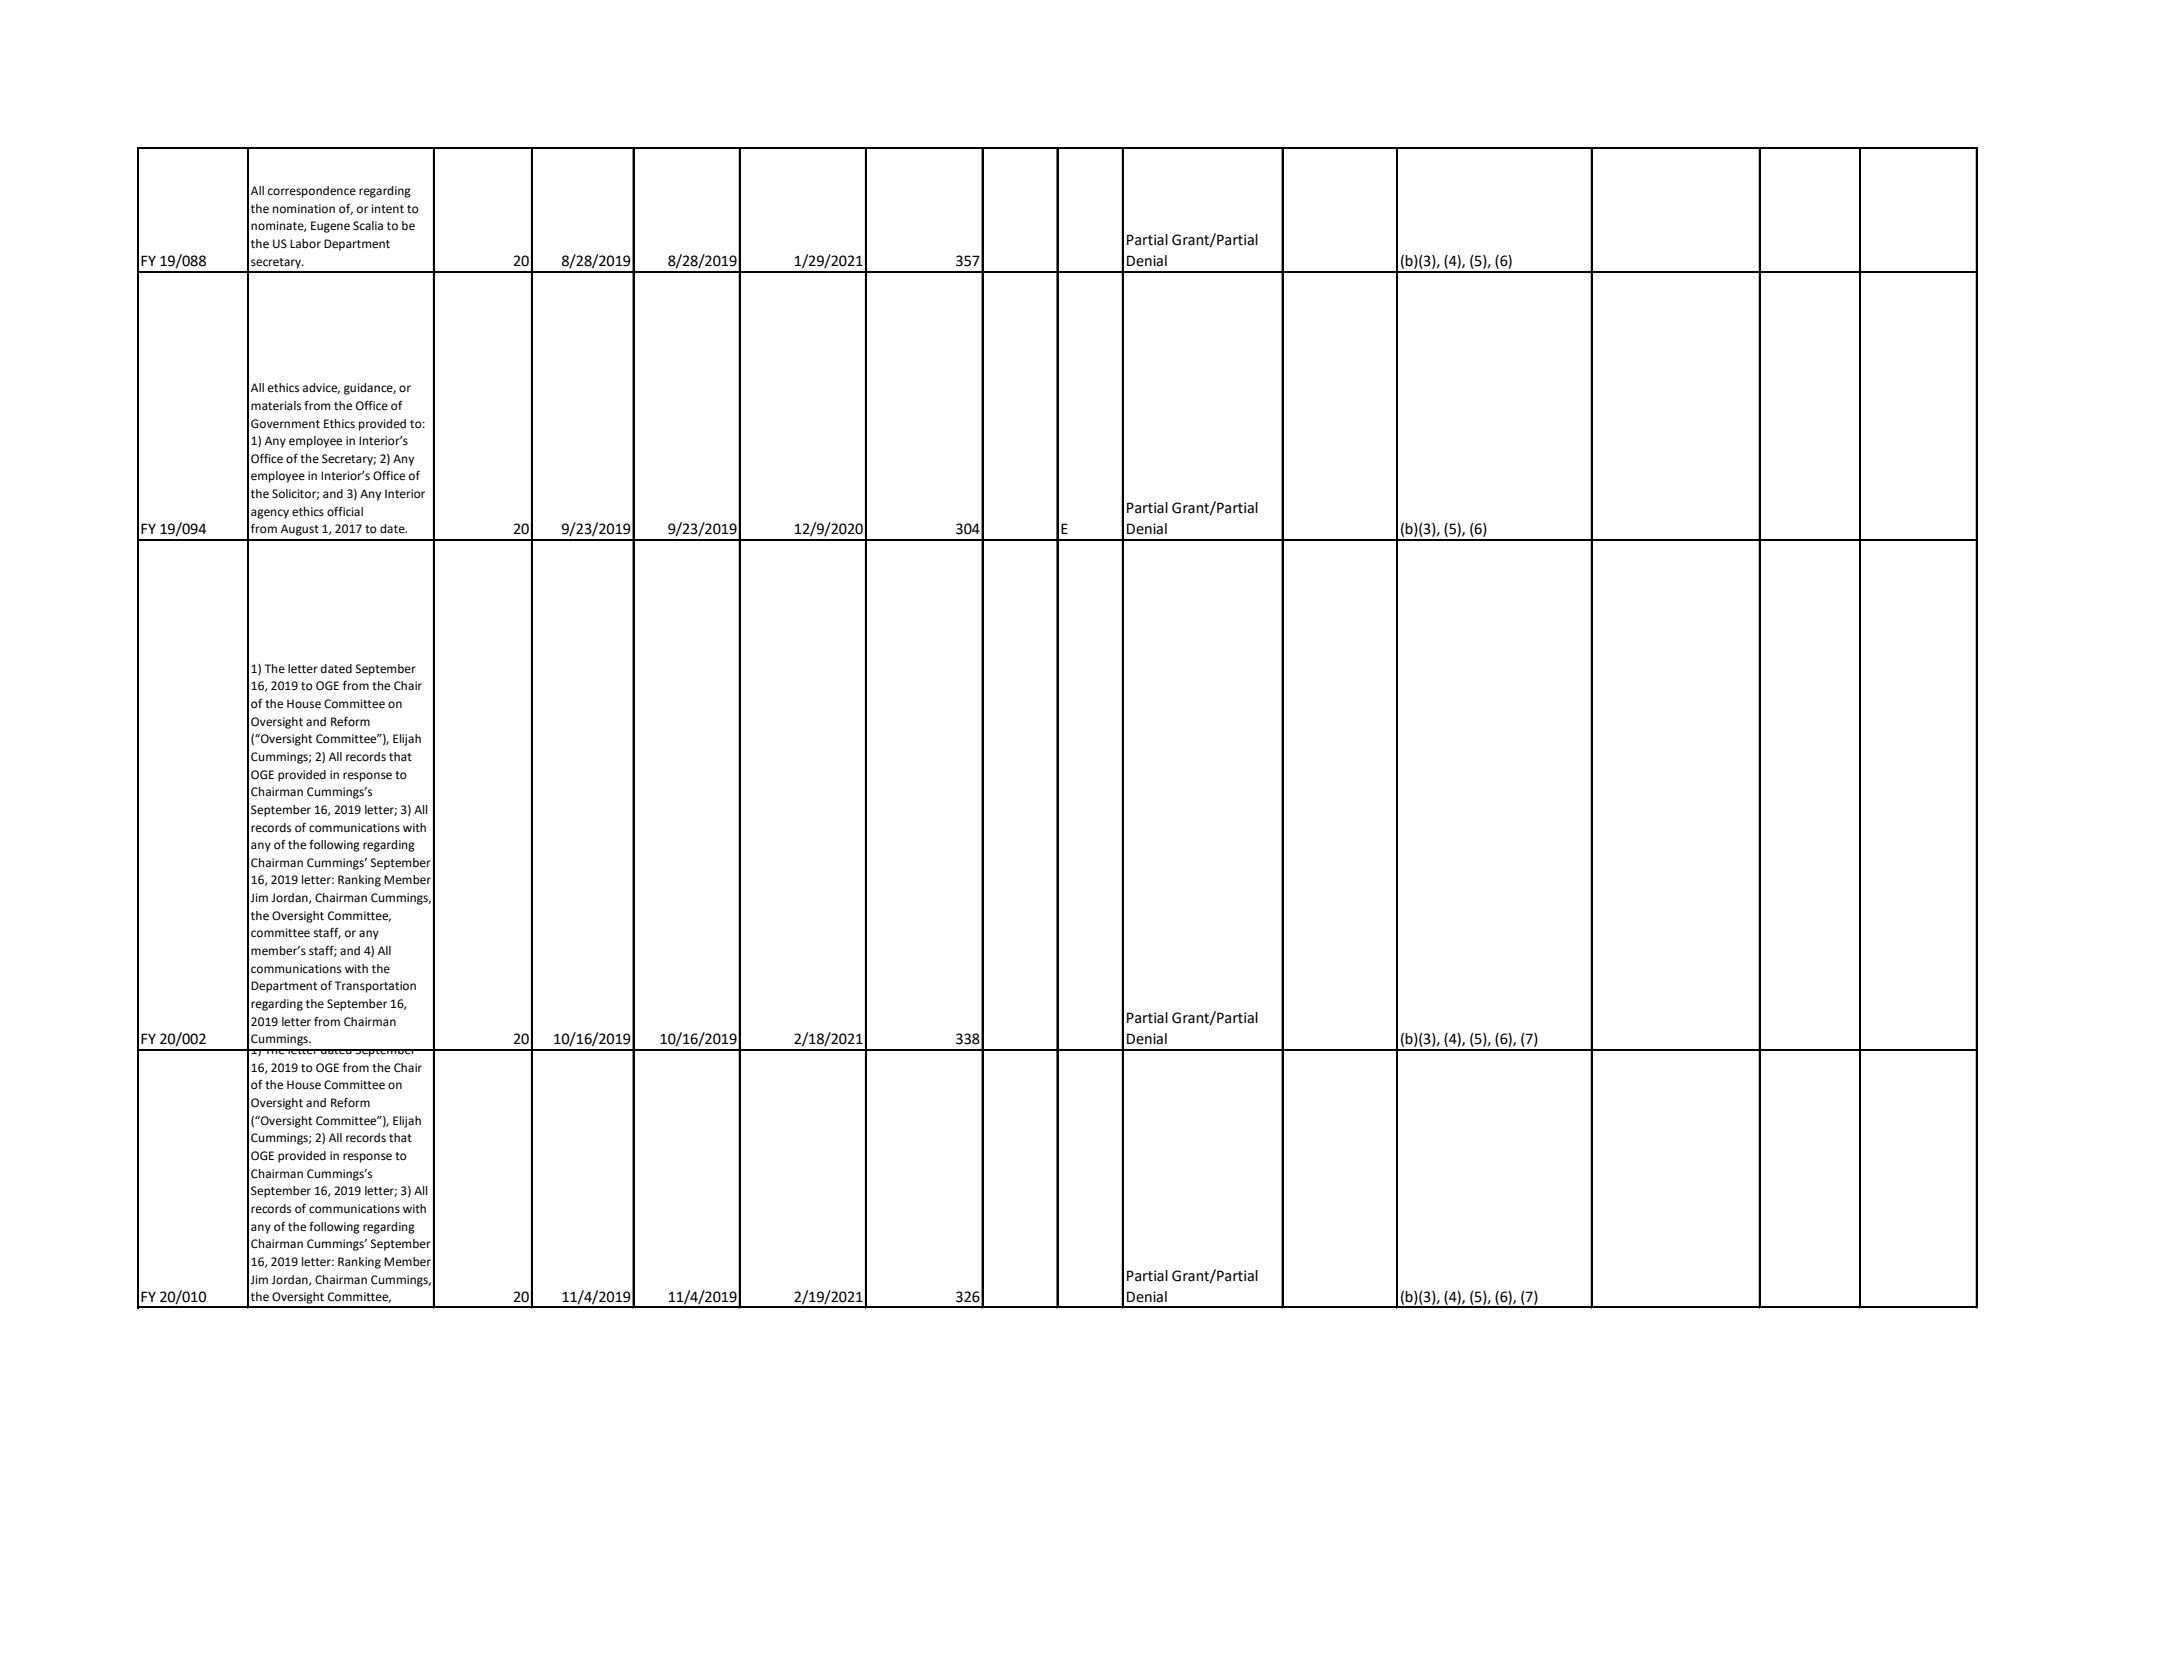 This screenshot has height=1667, width=2157. What do you see at coordinates (300, 530) in the screenshot?
I see `August` at bounding box center [300, 530].
